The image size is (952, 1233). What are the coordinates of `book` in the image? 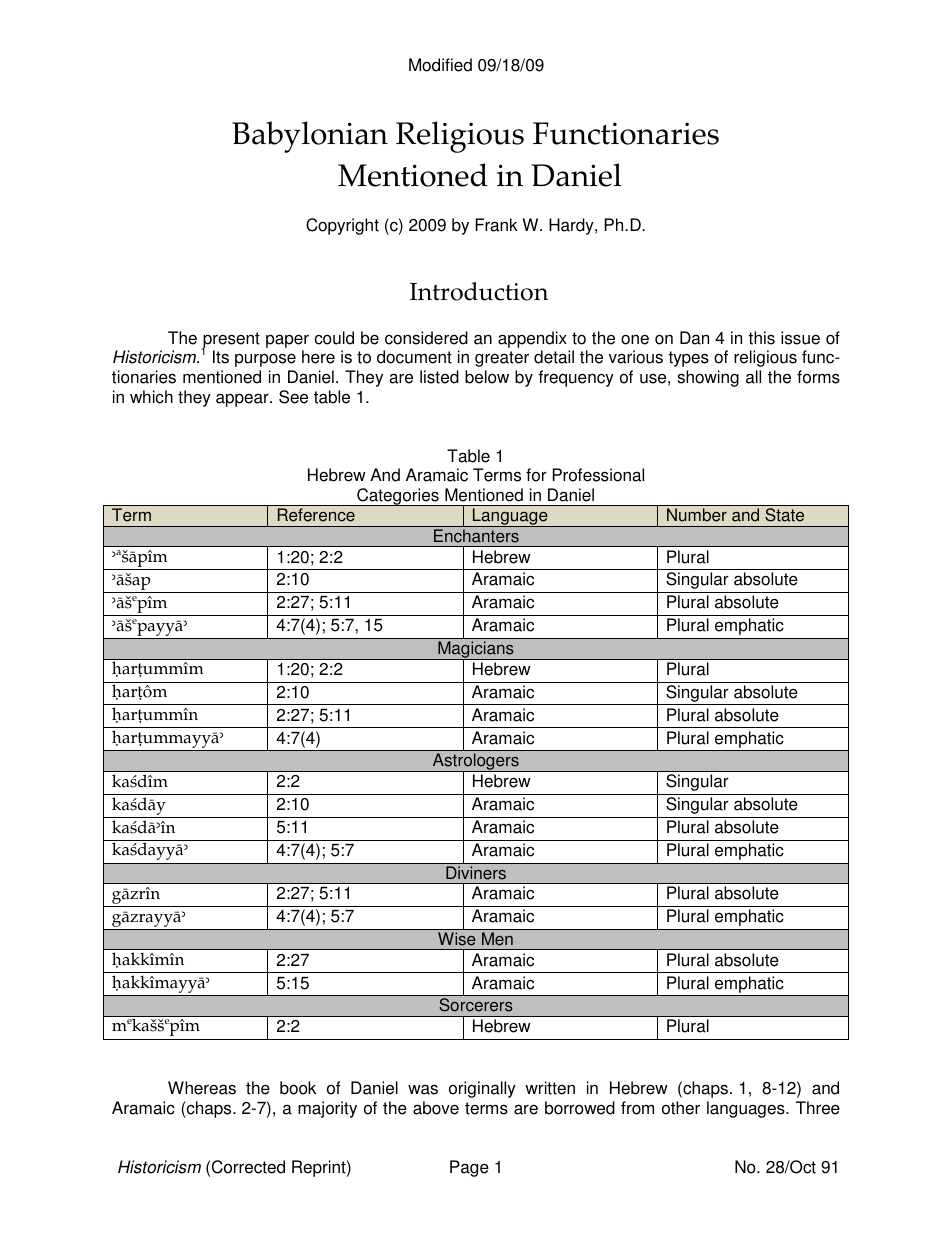 It's located at (298, 1088).
